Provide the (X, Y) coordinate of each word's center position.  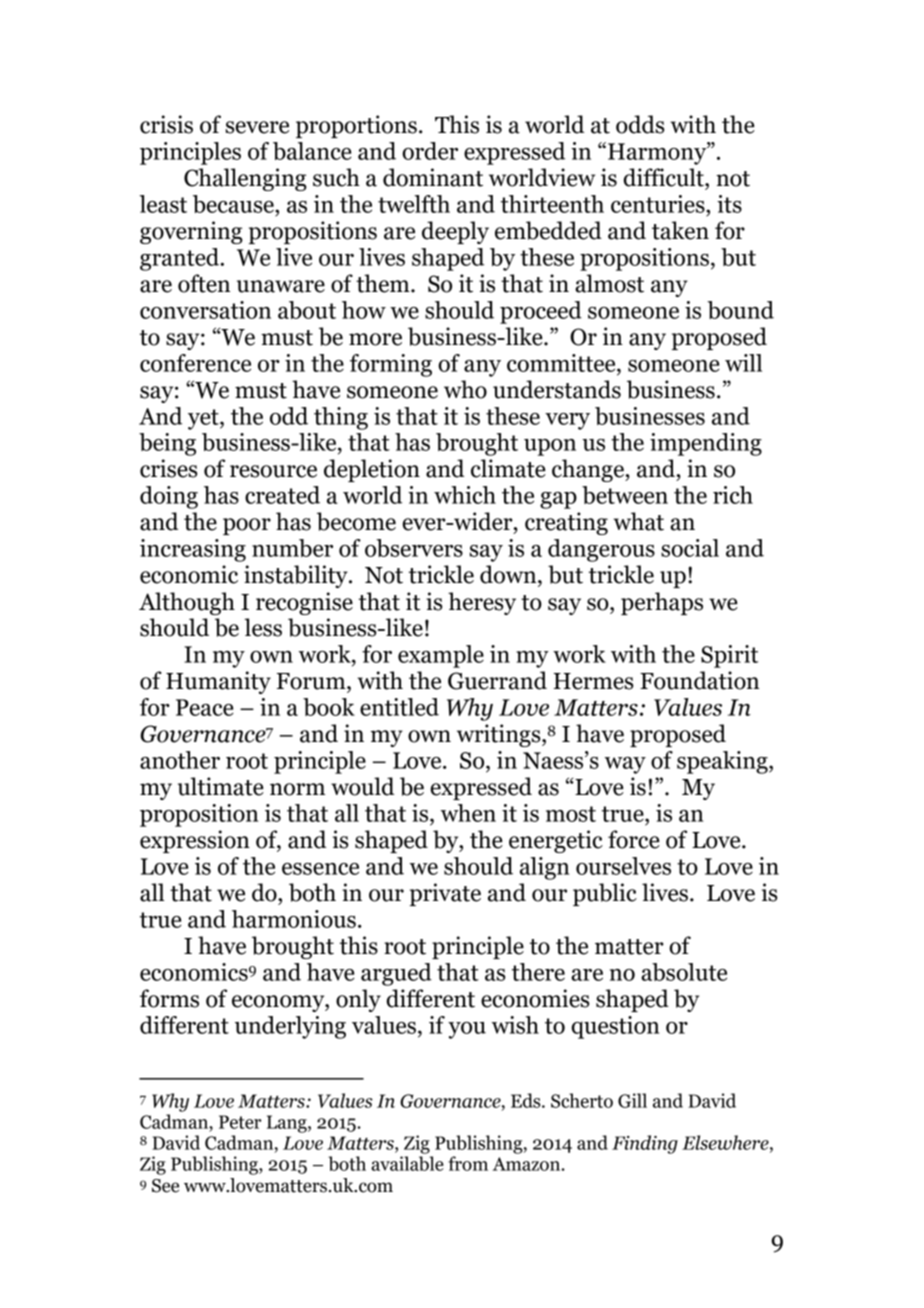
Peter (240, 1122)
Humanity (218, 682)
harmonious (294, 919)
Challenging (245, 179)
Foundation (699, 680)
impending (706, 444)
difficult (665, 177)
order (430, 151)
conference (195, 363)
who (465, 389)
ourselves (623, 866)
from (468, 1163)
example (441, 656)
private (445, 894)
